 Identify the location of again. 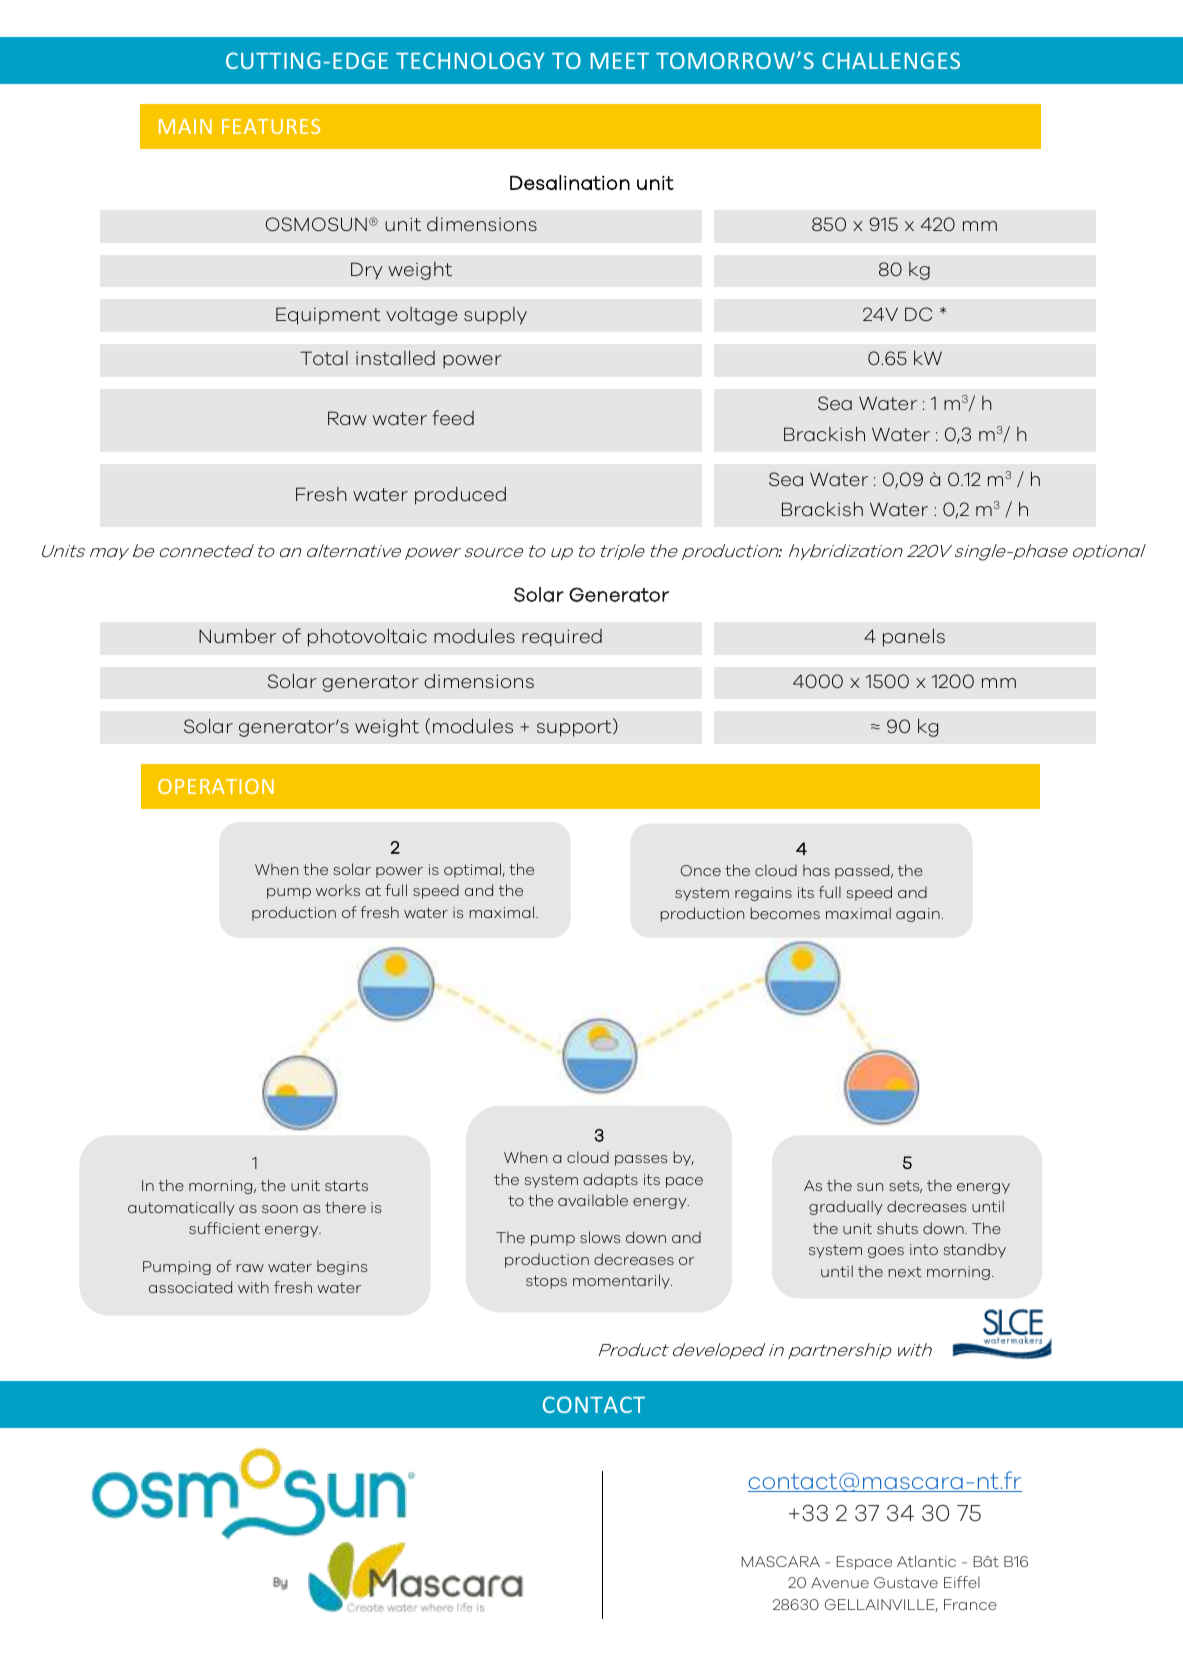
(919, 915).
